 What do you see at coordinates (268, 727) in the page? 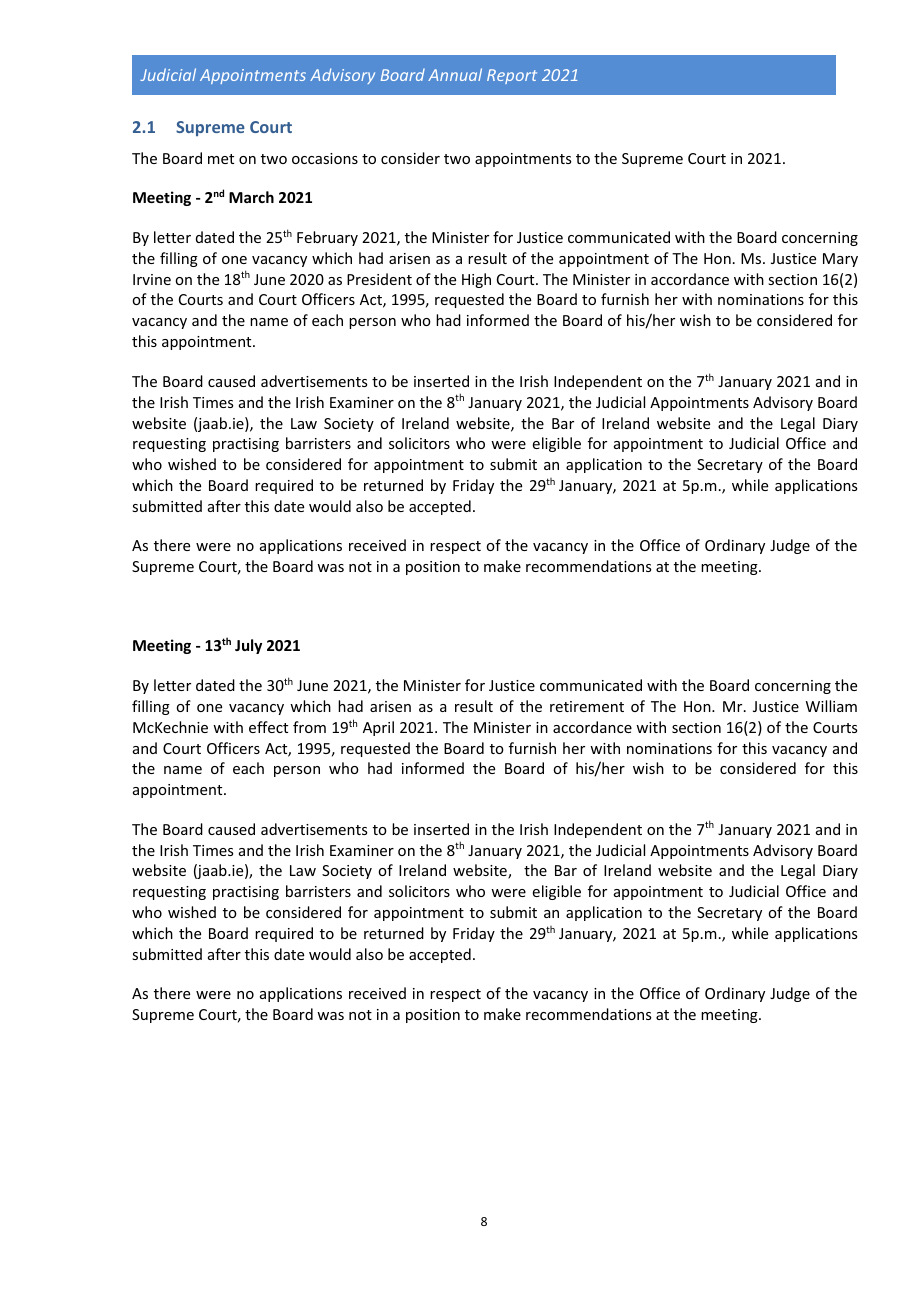
I see `effect` at bounding box center [268, 727].
